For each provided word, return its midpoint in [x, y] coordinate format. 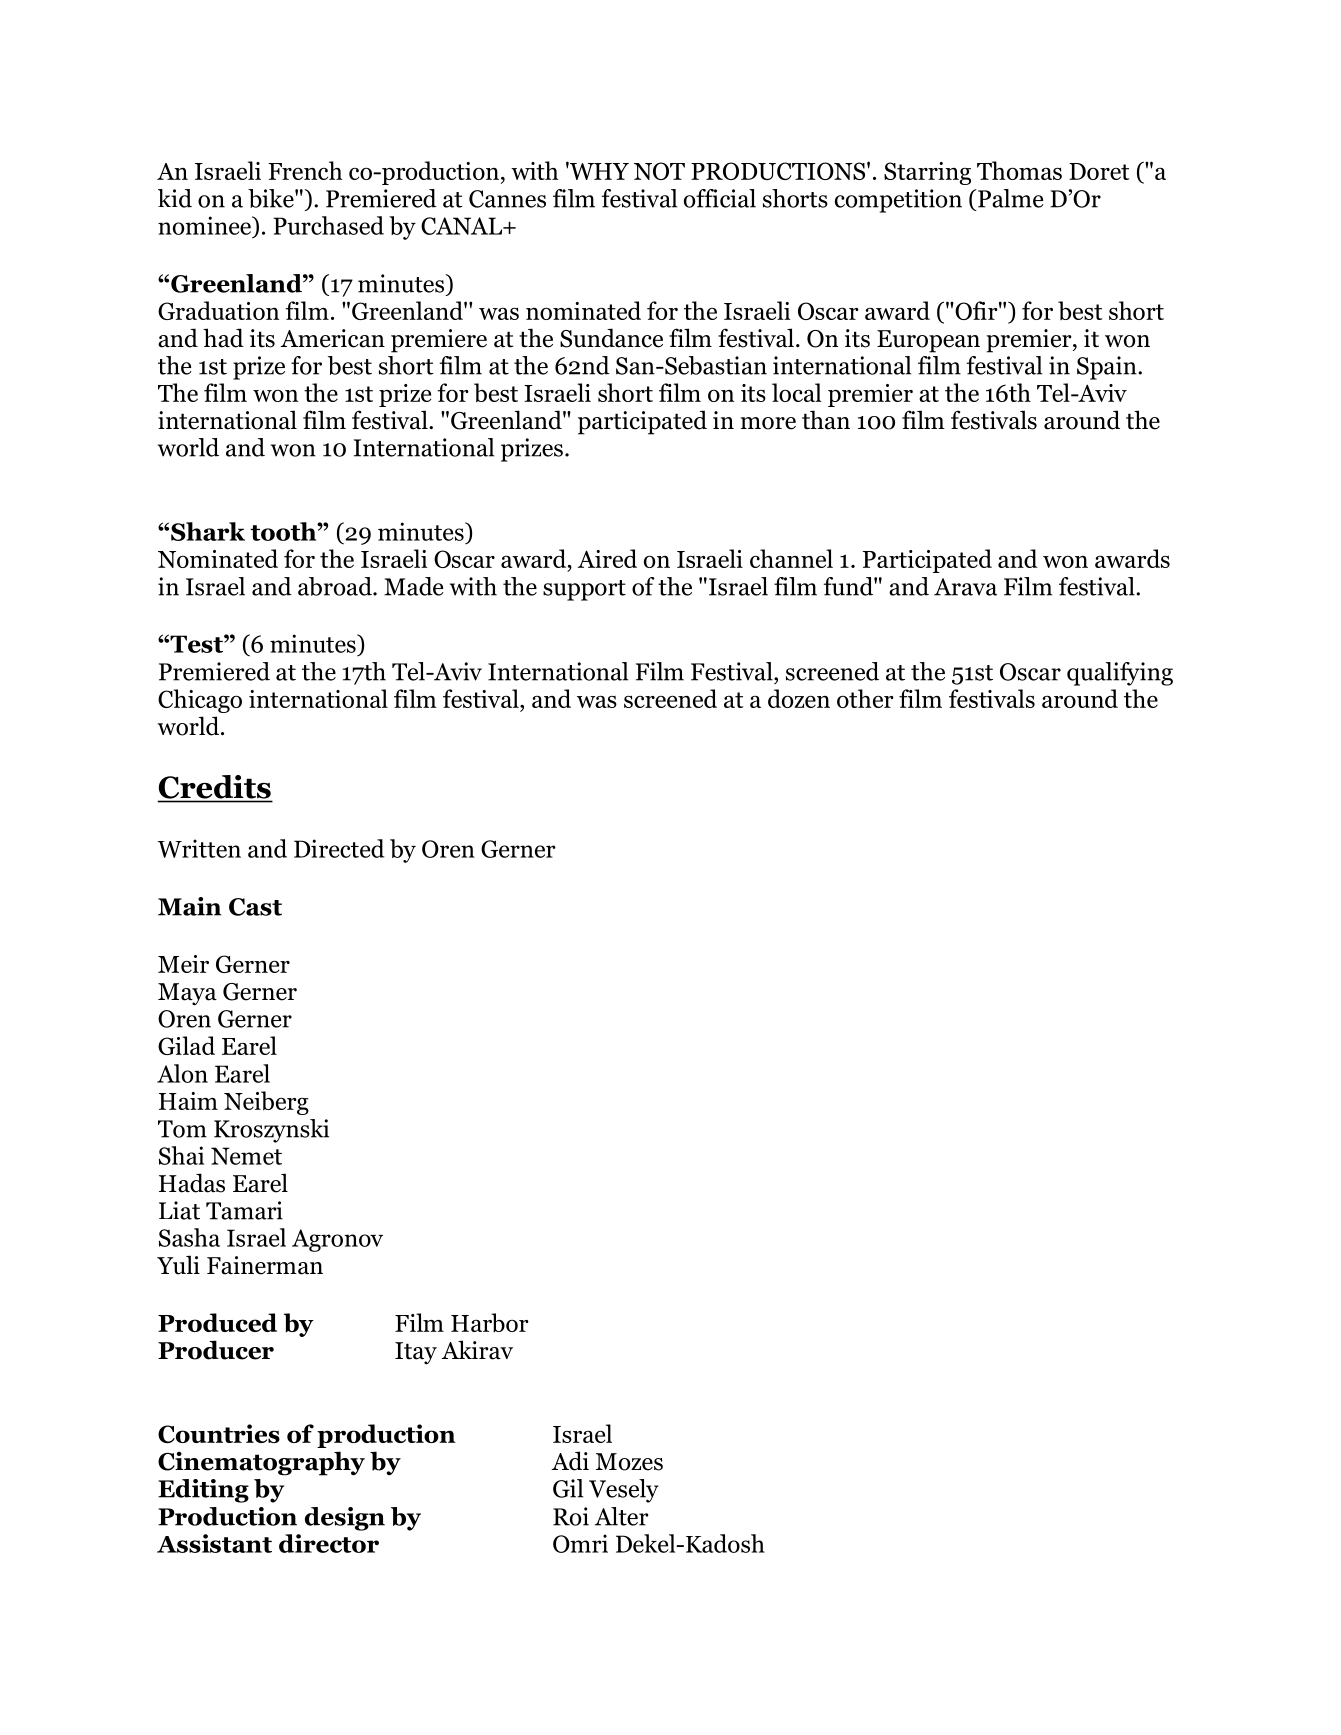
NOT [659, 171]
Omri [580, 1543]
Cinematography [261, 1463]
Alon [182, 1073]
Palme [1010, 198]
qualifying [1120, 674]
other [865, 698]
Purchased [328, 225]
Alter [622, 1516]
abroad [336, 586]
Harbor [490, 1322]
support [584, 590]
